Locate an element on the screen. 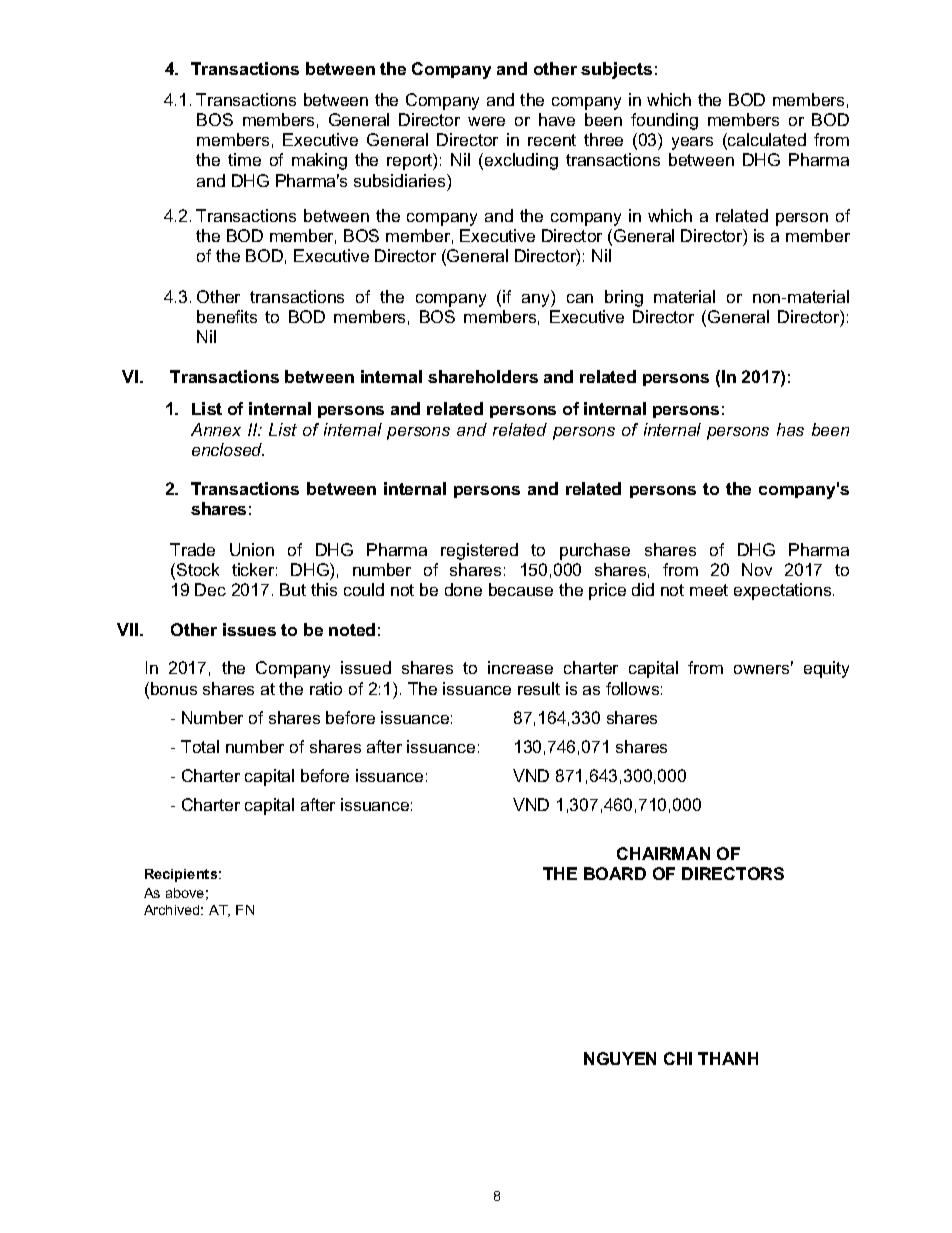 This screenshot has width=952, height=1233. were is located at coordinates (486, 121).
